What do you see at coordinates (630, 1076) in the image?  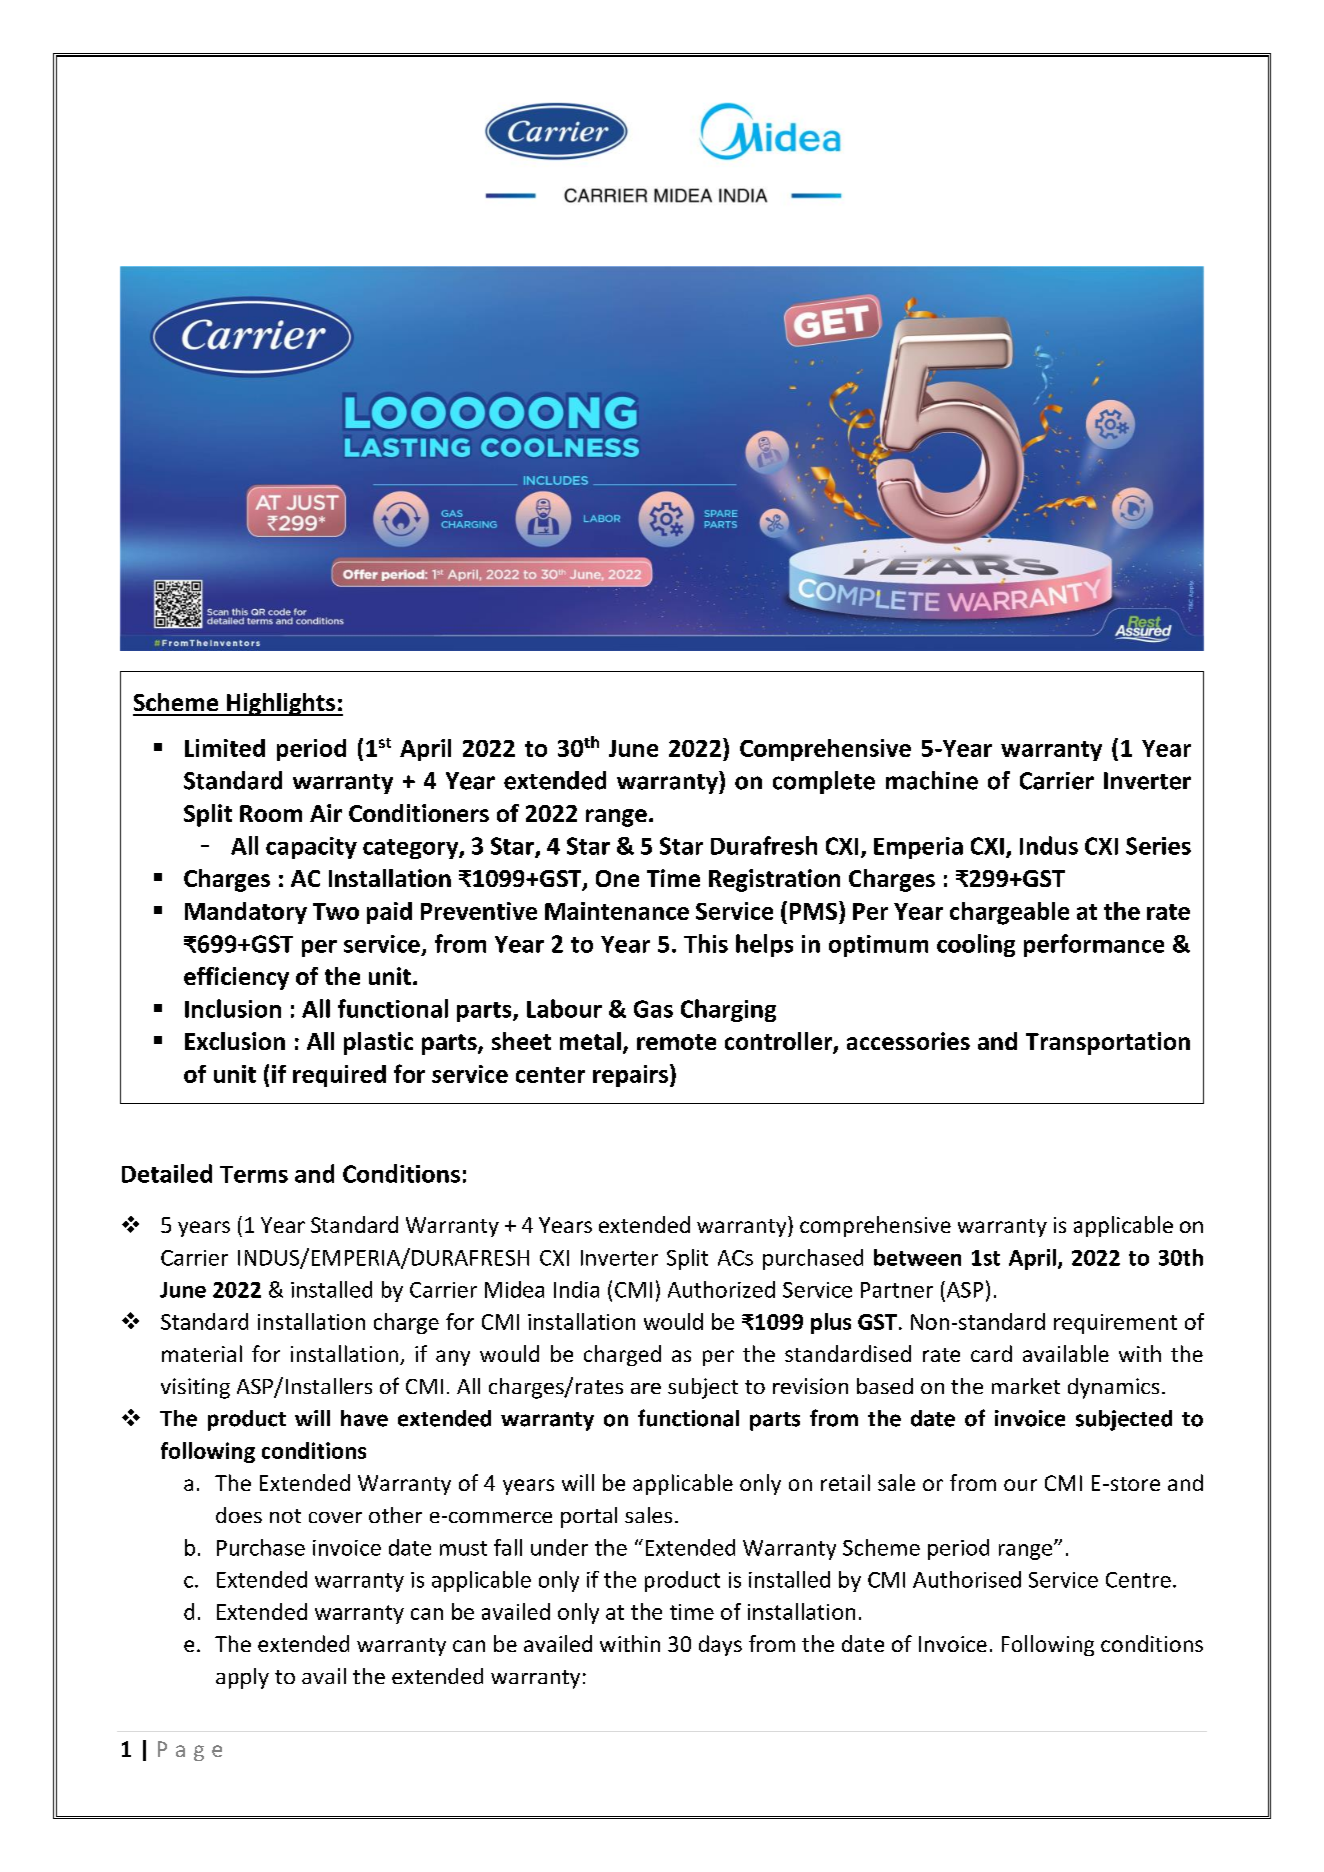 I see `repairs` at bounding box center [630, 1076].
